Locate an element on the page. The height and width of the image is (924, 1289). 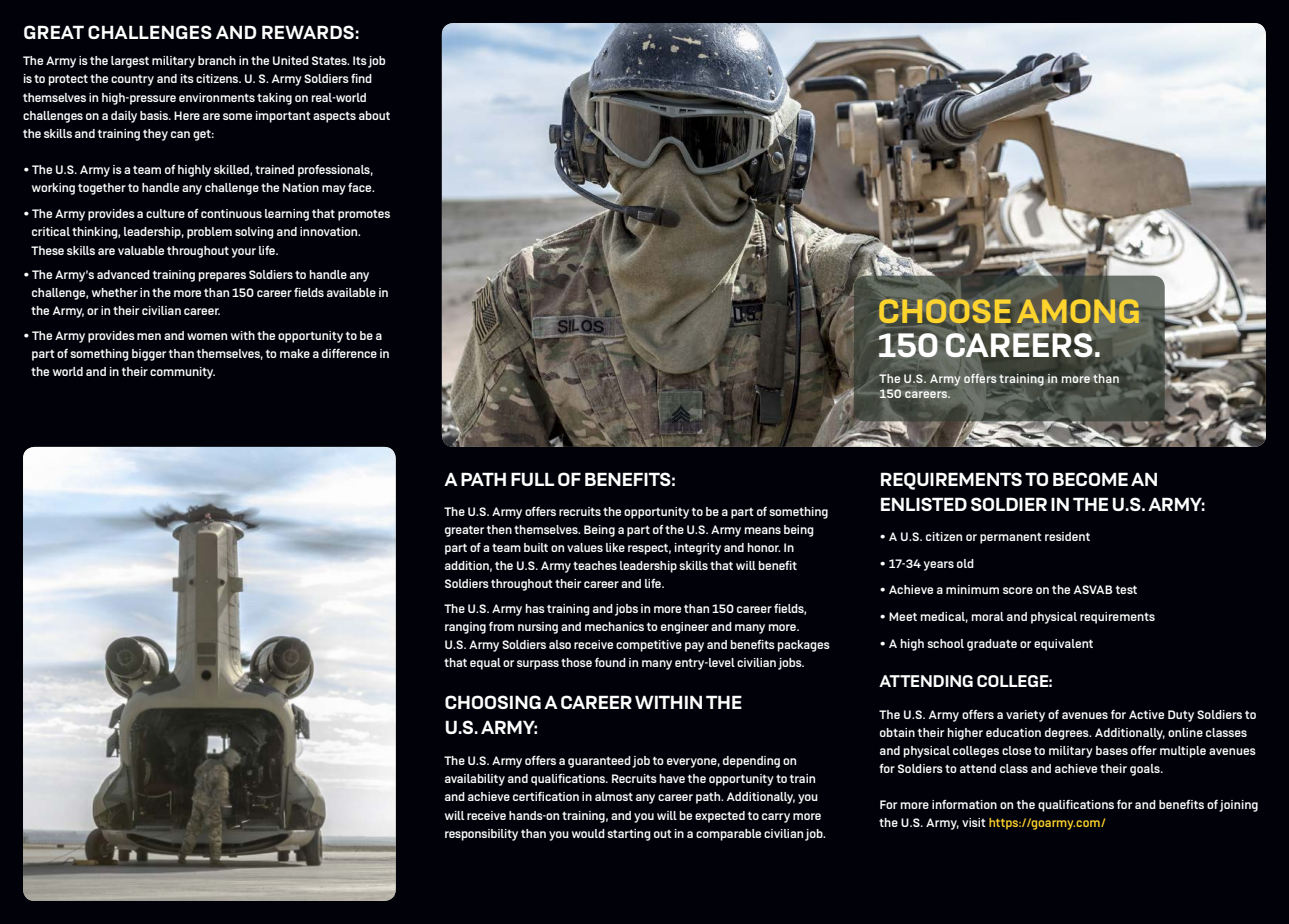
branch is located at coordinates (217, 60).
